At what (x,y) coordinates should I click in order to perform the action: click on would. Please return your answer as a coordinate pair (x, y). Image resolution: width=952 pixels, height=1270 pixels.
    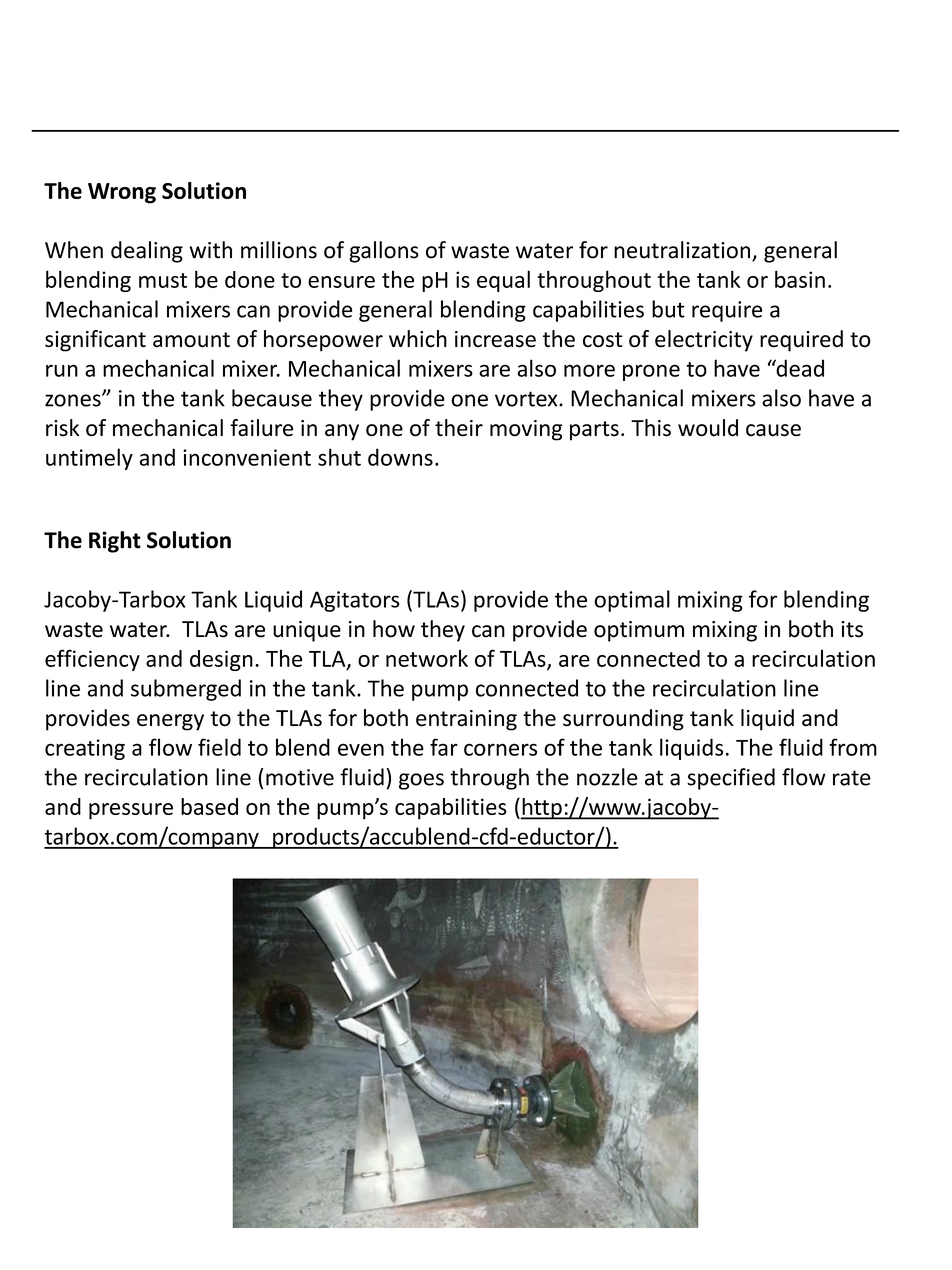
    Looking at the image, I should click on (708, 428).
